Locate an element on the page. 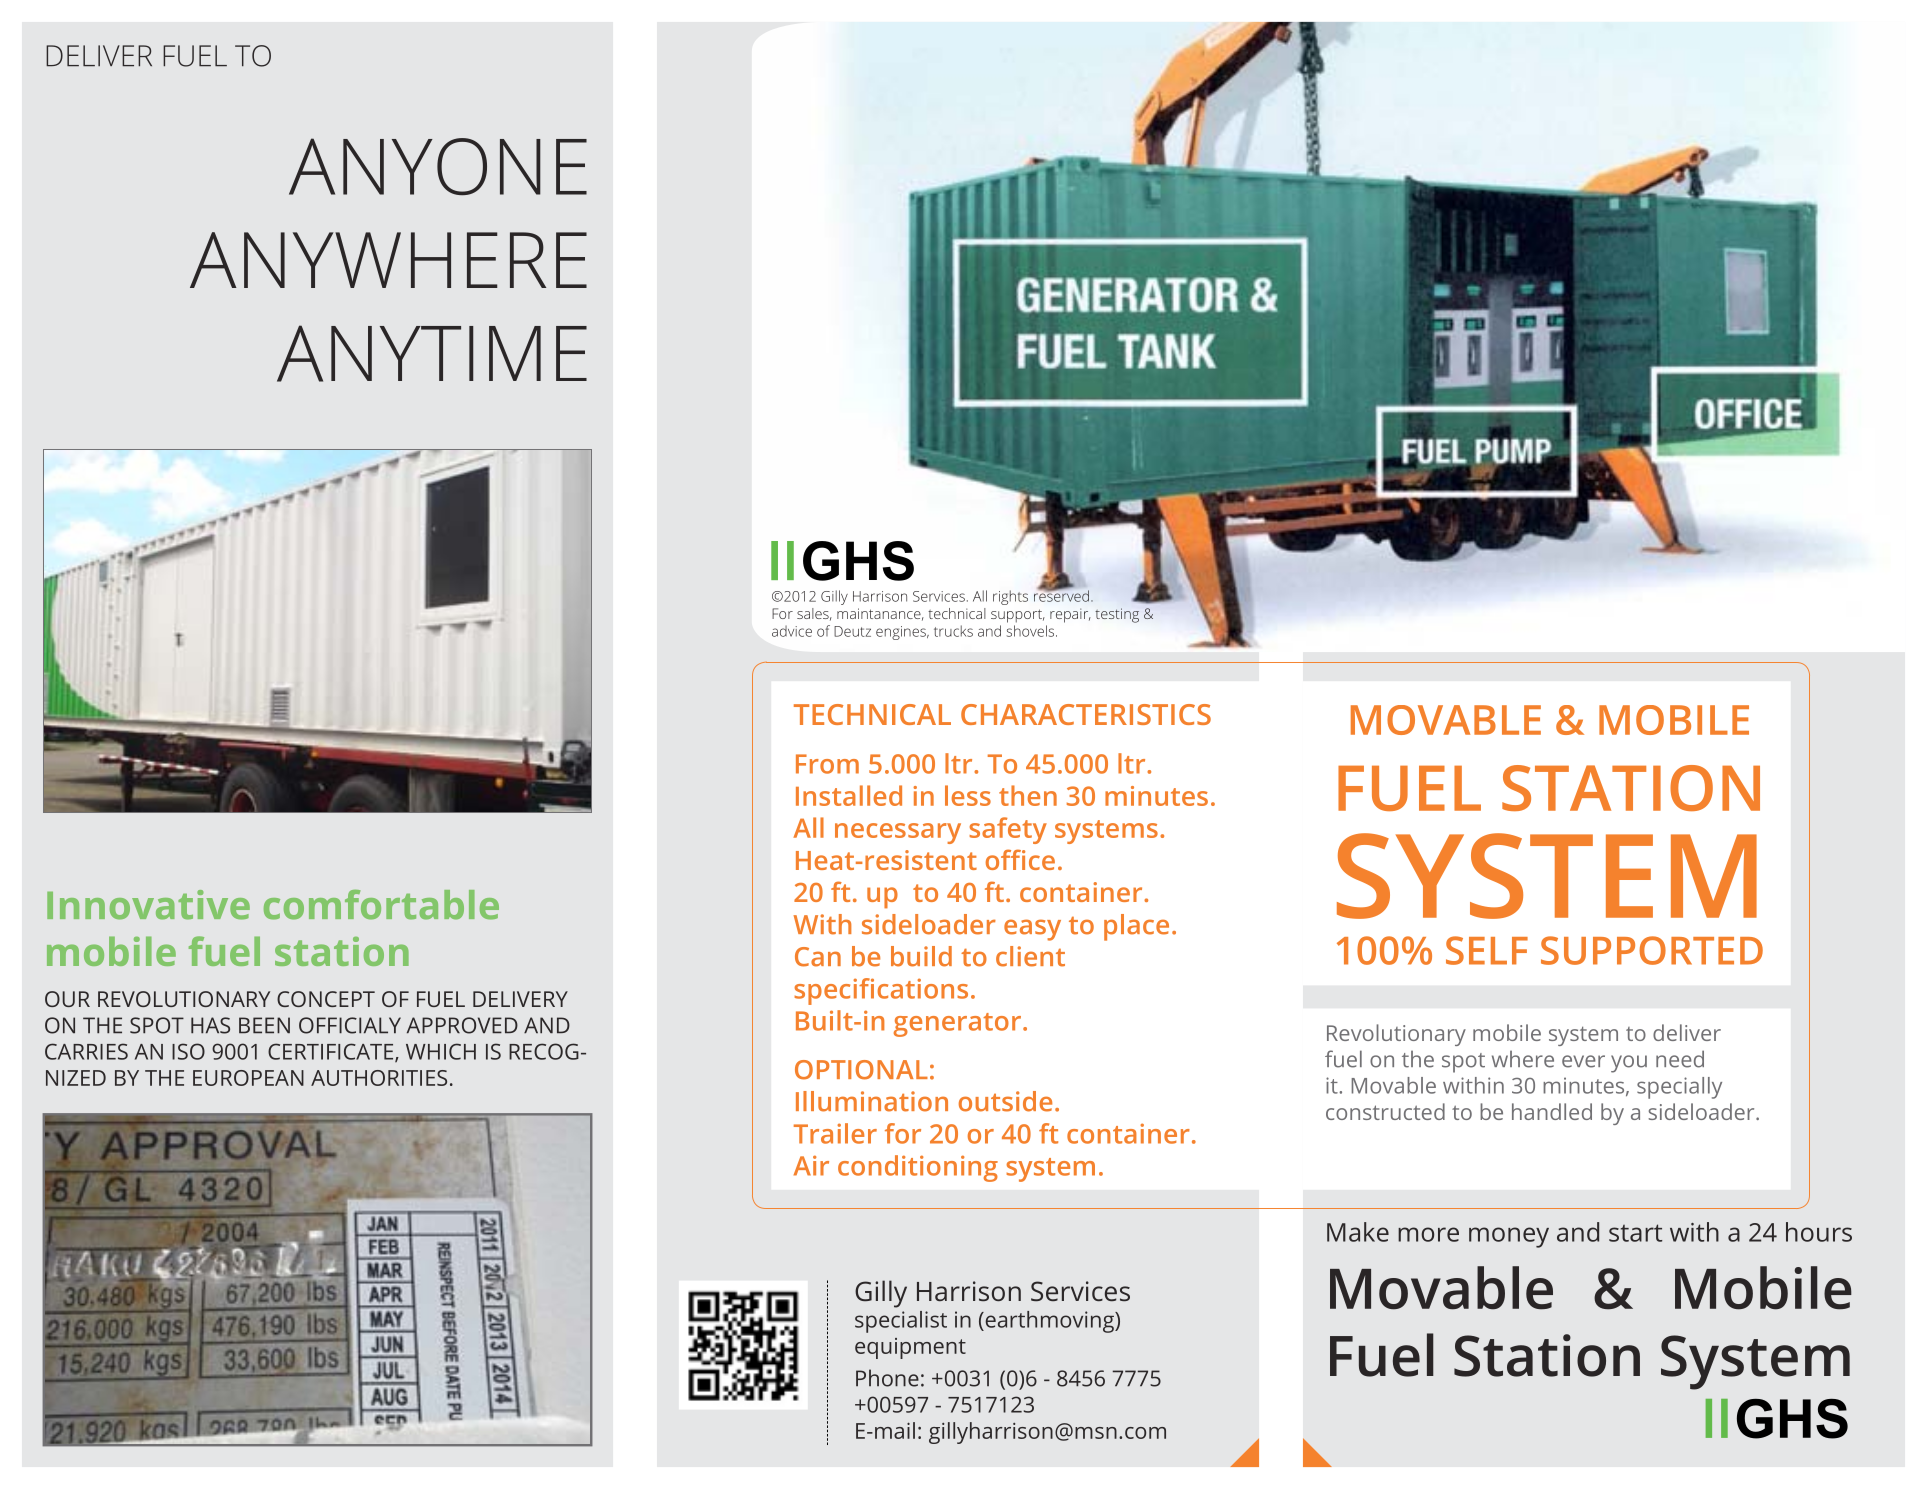 This document has height=1489, width=1927. anytime is located at coordinates (432, 353).
